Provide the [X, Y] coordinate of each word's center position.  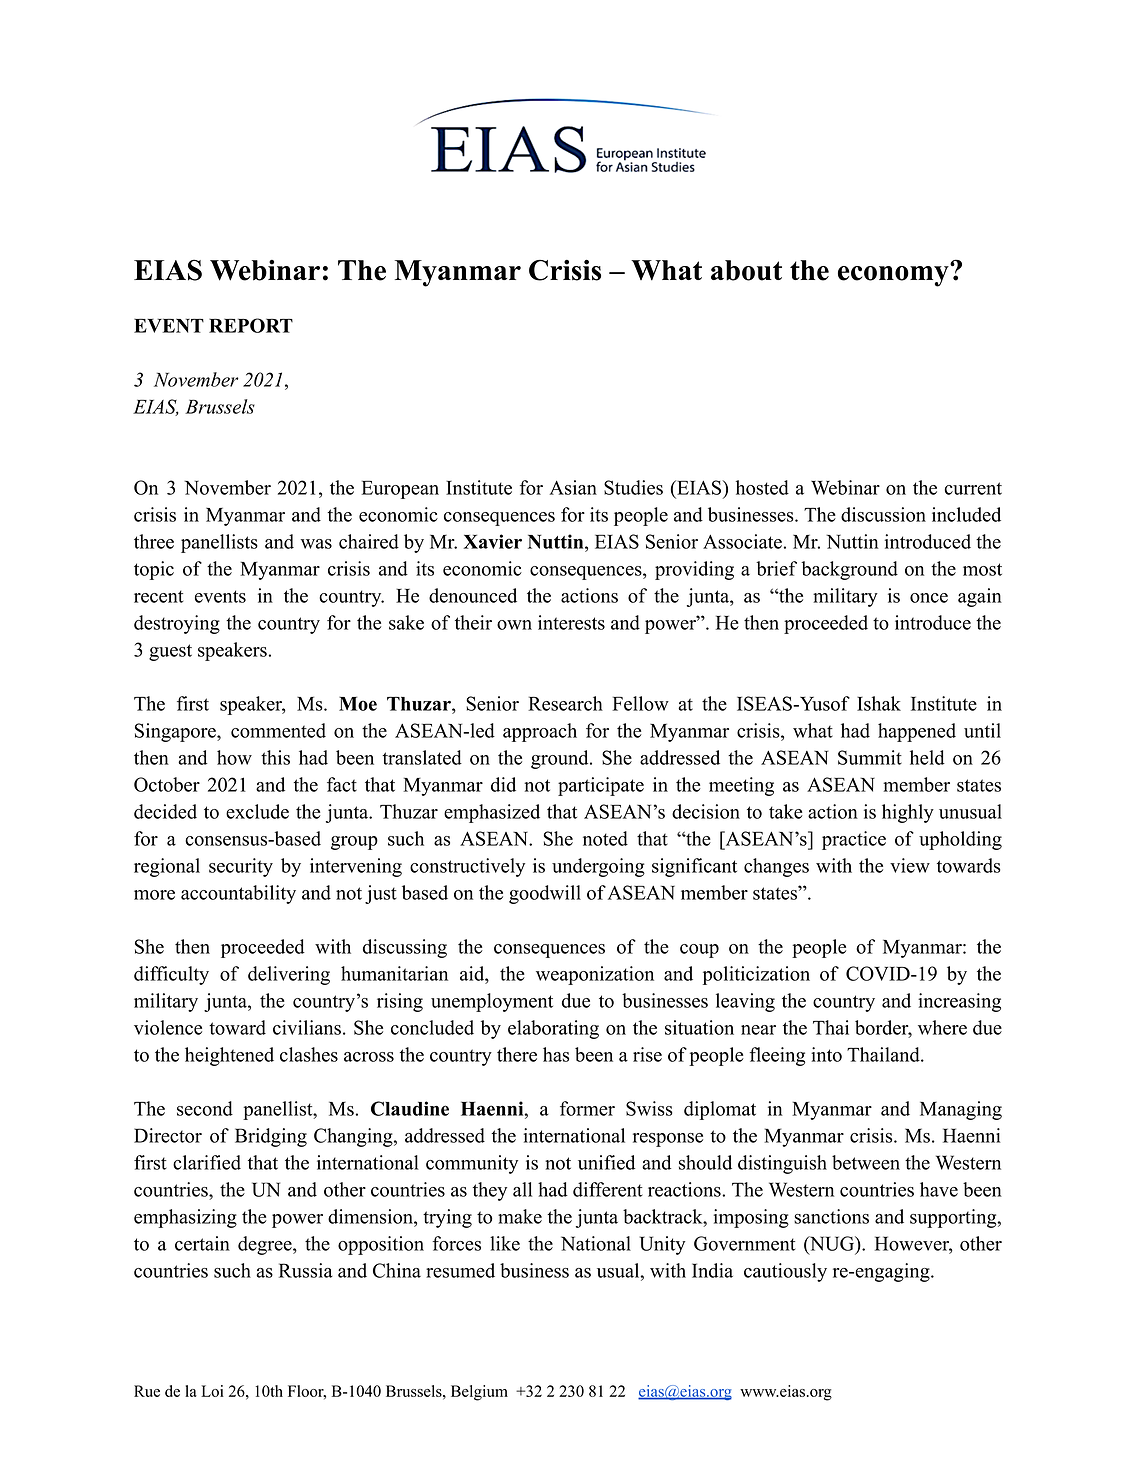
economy [894, 275]
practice [854, 840]
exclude [257, 811]
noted [605, 838]
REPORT [251, 325]
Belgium [479, 1393]
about [746, 270]
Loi [212, 1391]
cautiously [785, 1272]
